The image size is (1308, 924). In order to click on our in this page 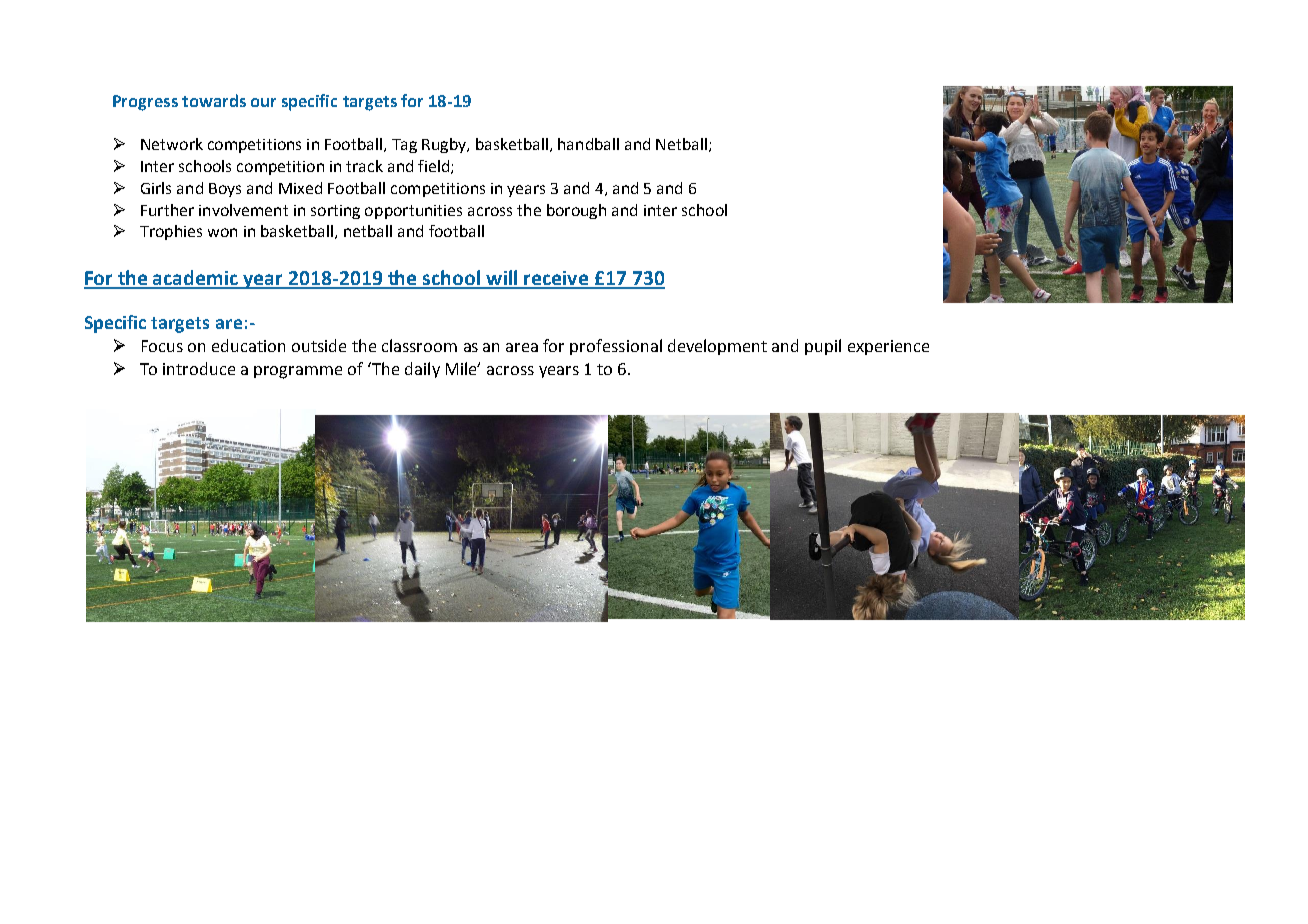, I will do `click(263, 102)`.
